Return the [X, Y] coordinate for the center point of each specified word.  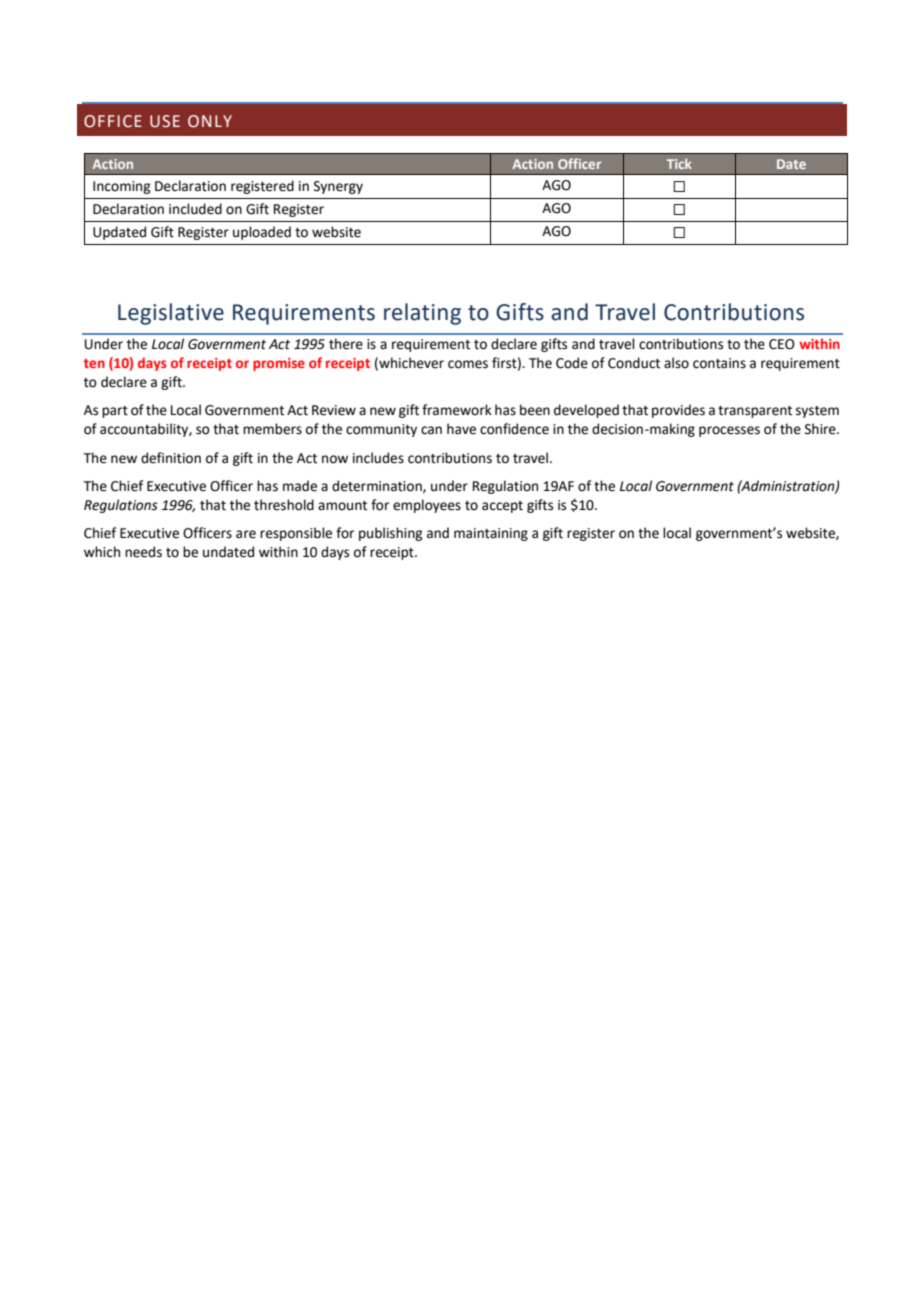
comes [468, 364]
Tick [679, 164]
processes [729, 431]
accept [502, 507]
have [461, 429]
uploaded [262, 233]
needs [143, 552]
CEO [782, 344]
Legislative [171, 314]
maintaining [491, 534]
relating [422, 314]
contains [719, 363]
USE [165, 121]
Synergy [338, 187]
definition [171, 458]
